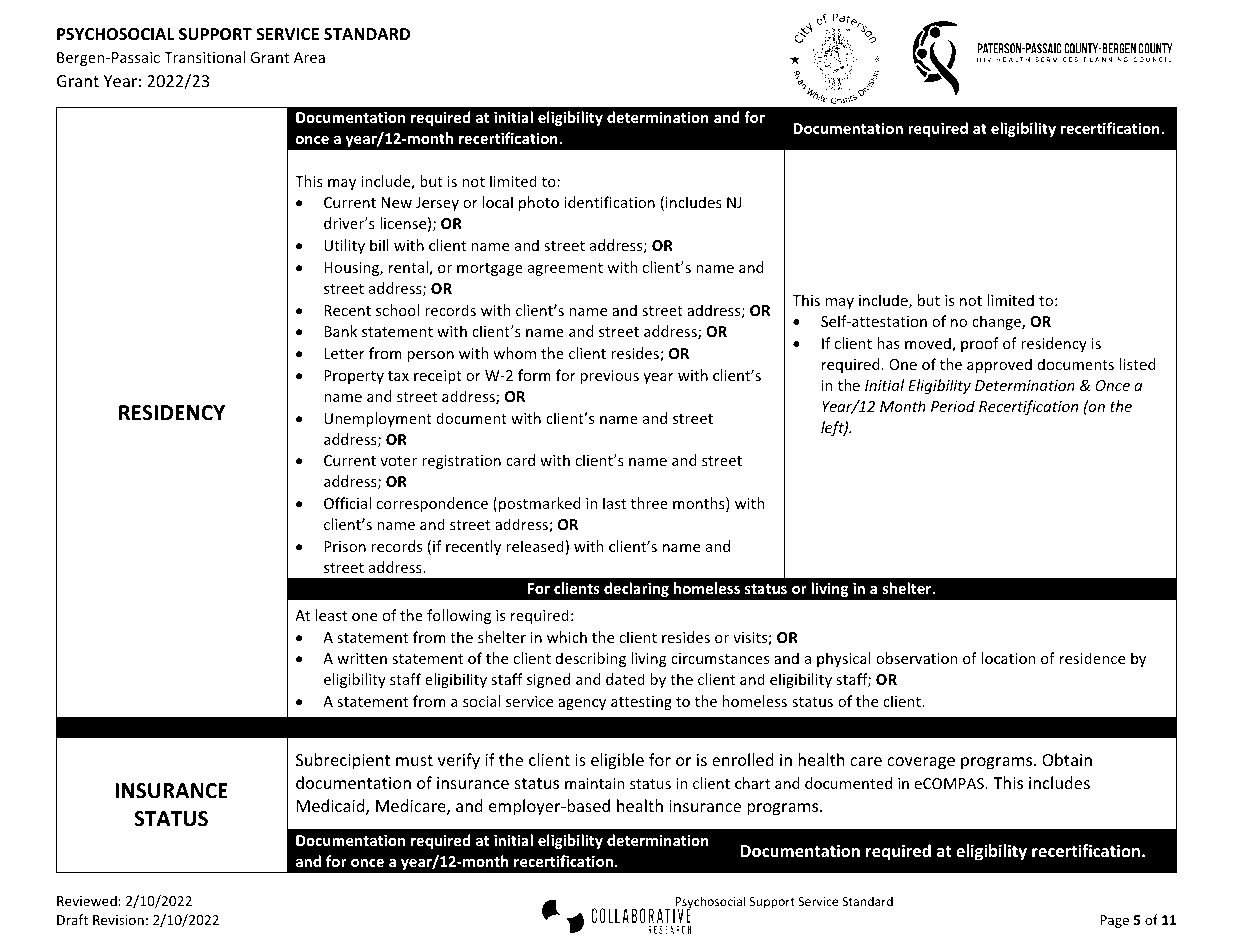 This screenshot has width=1233, height=952. I want to click on Transitional, so click(204, 57).
